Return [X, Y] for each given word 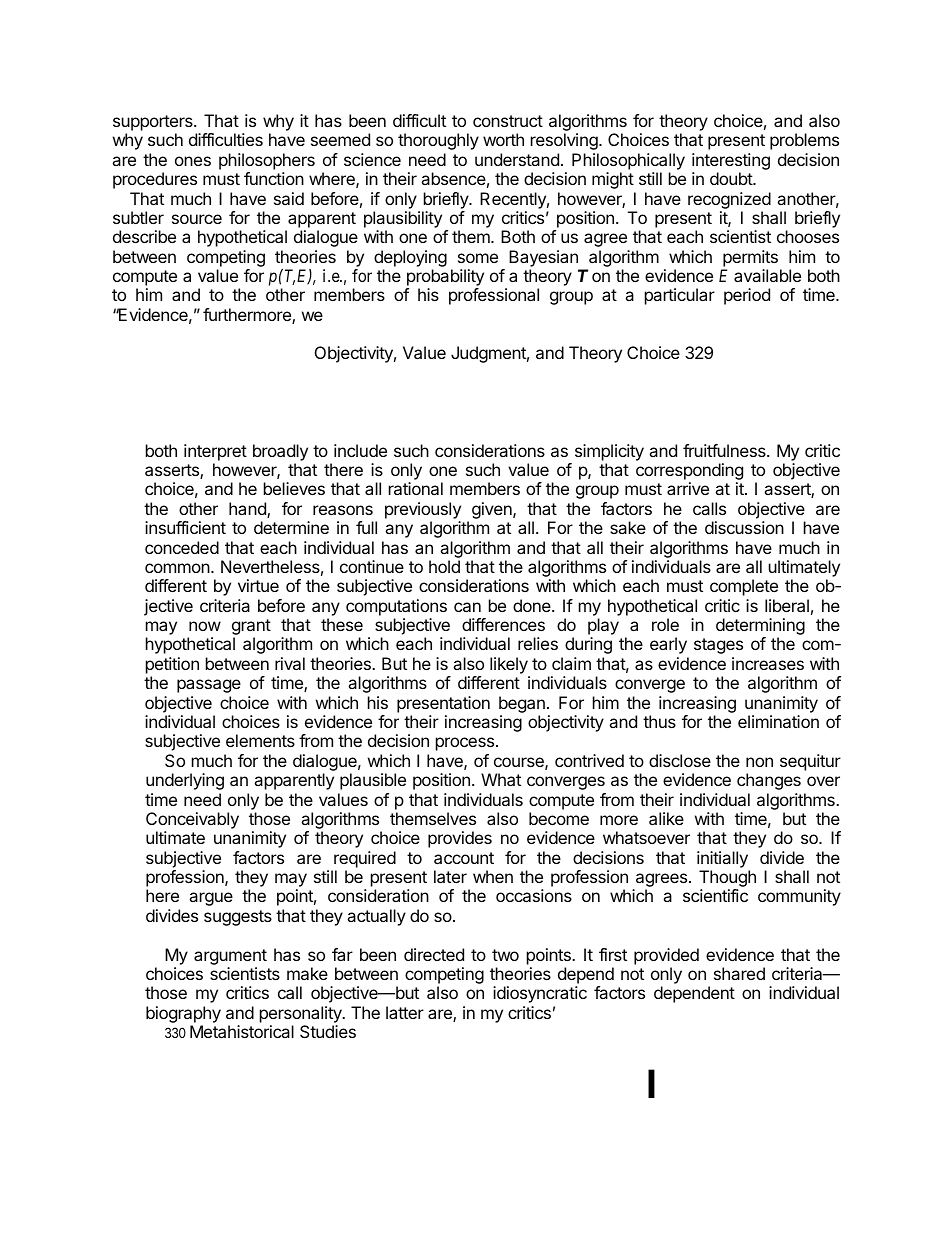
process [465, 744]
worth [503, 139]
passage [209, 686]
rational [416, 488]
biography [183, 1014]
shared [739, 973]
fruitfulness [725, 450]
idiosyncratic [540, 994]
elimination [778, 721]
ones [193, 161]
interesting [731, 163]
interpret [215, 452]
